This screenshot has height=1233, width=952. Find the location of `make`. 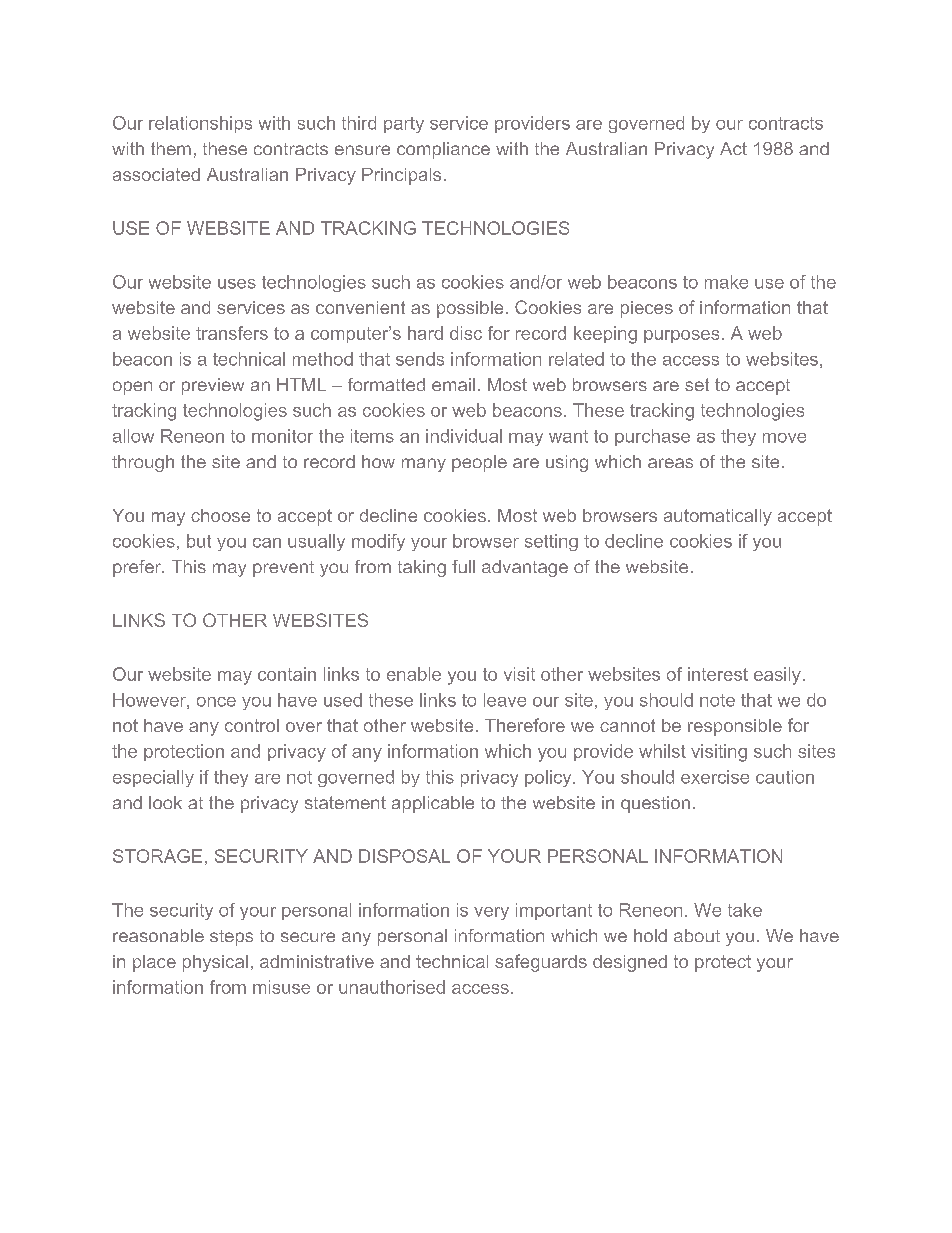

make is located at coordinates (726, 282).
